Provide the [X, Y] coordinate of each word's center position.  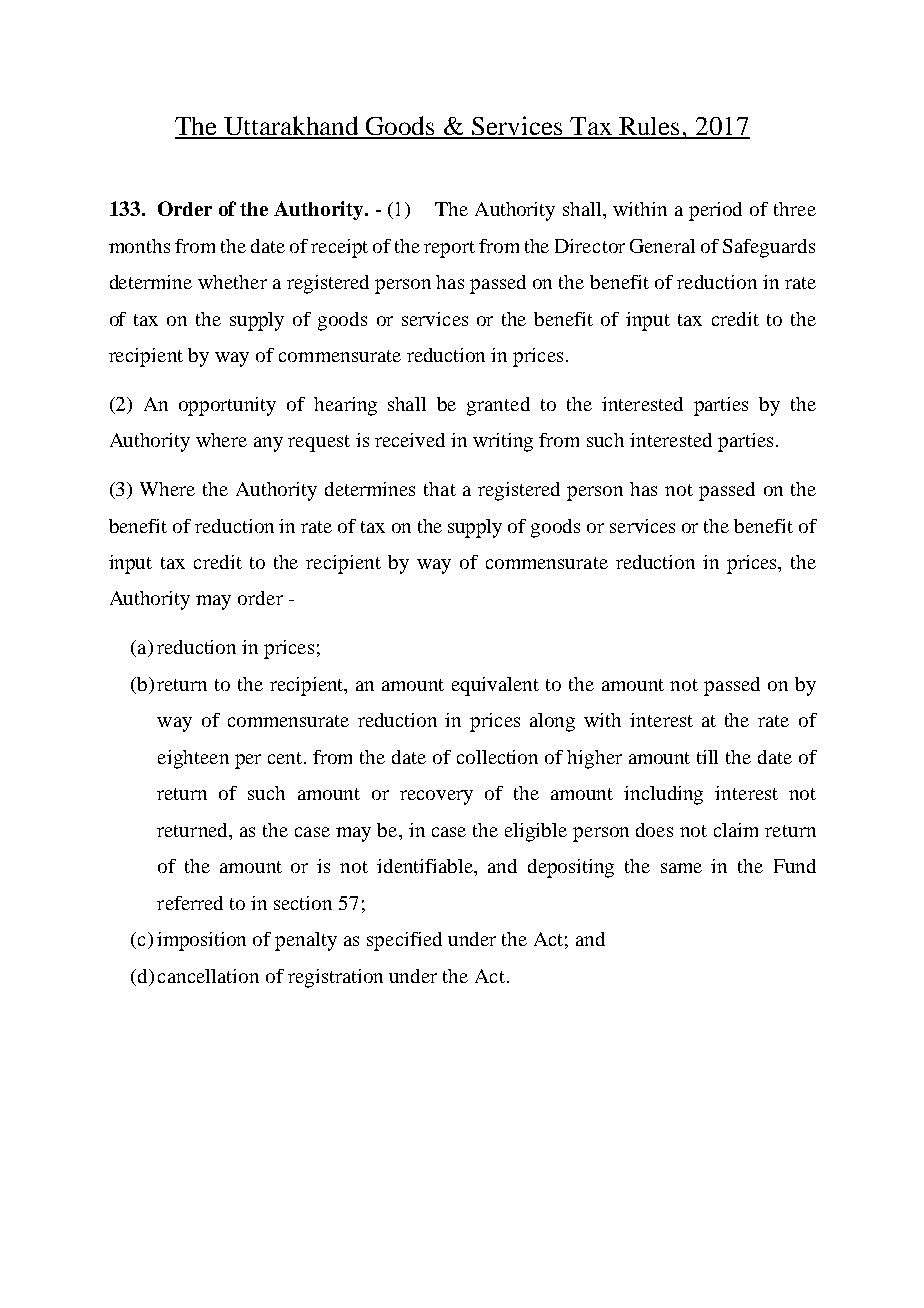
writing [503, 442]
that [440, 489]
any [268, 444]
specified [404, 941]
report [449, 249]
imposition [201, 941]
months [139, 246]
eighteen [193, 759]
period [715, 211]
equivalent [495, 686]
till [707, 757]
